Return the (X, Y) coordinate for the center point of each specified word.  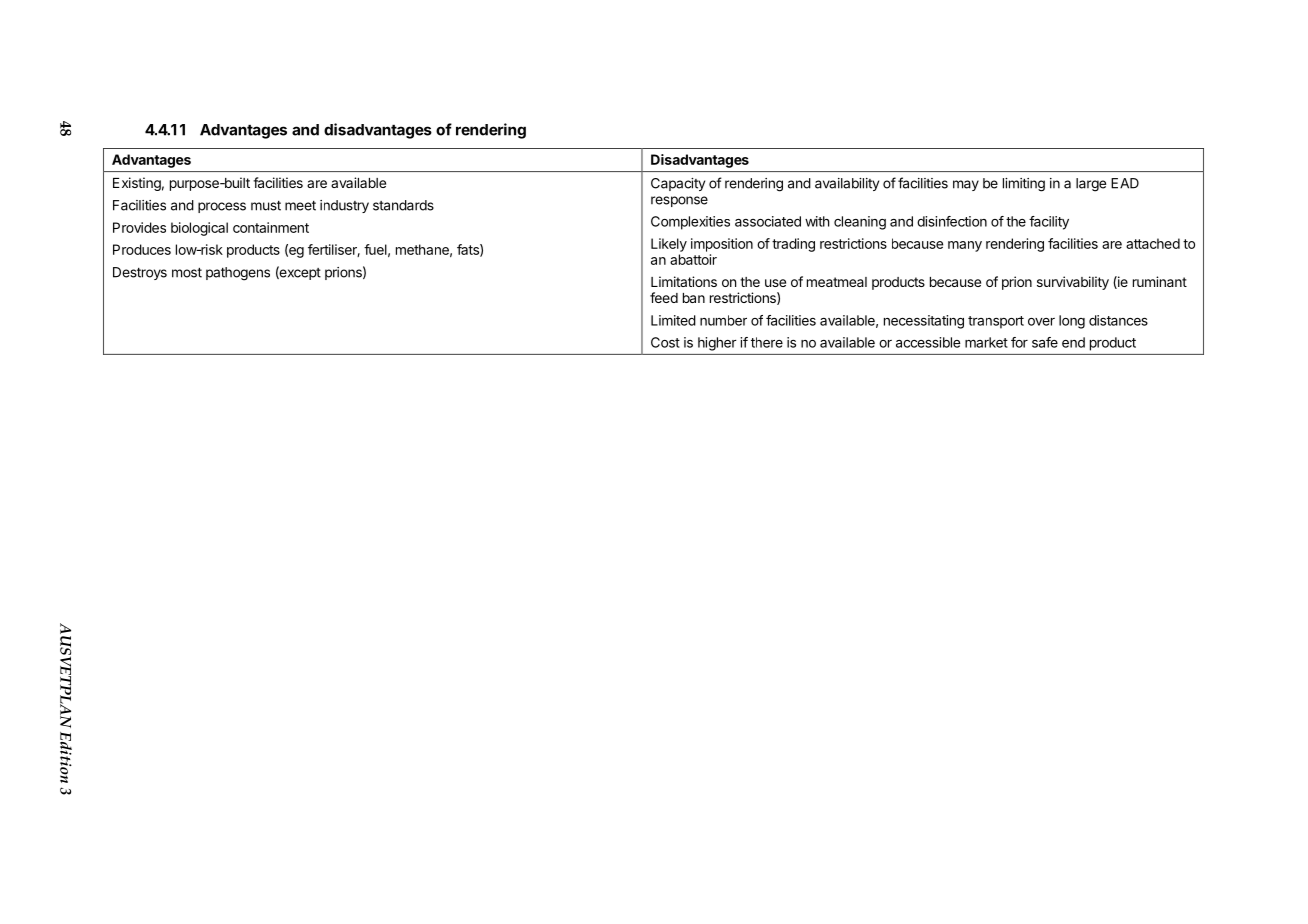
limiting (1024, 185)
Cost (665, 342)
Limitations (684, 281)
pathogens (238, 274)
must (266, 206)
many (965, 246)
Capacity (678, 184)
